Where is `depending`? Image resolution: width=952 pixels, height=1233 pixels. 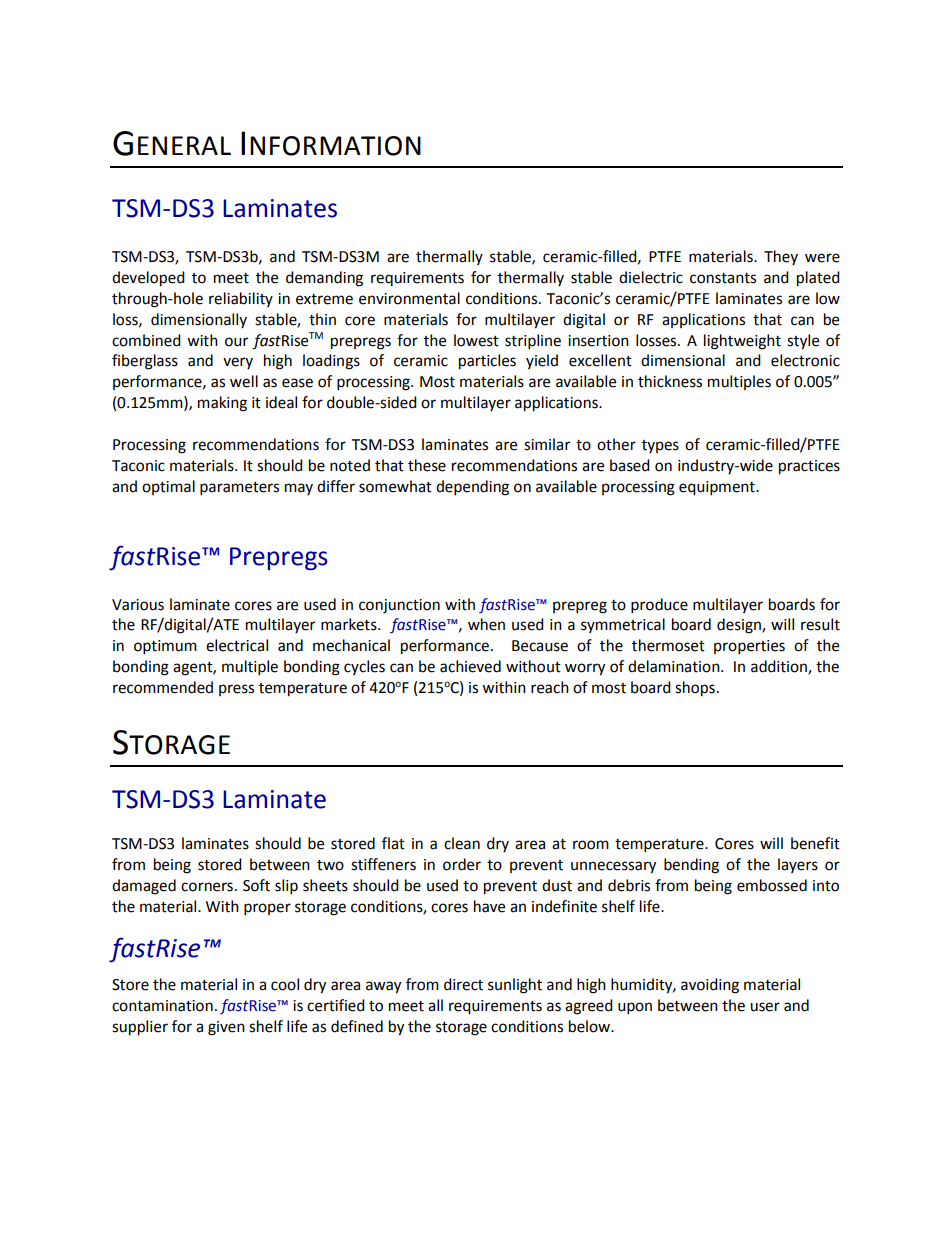
depending is located at coordinates (472, 488).
